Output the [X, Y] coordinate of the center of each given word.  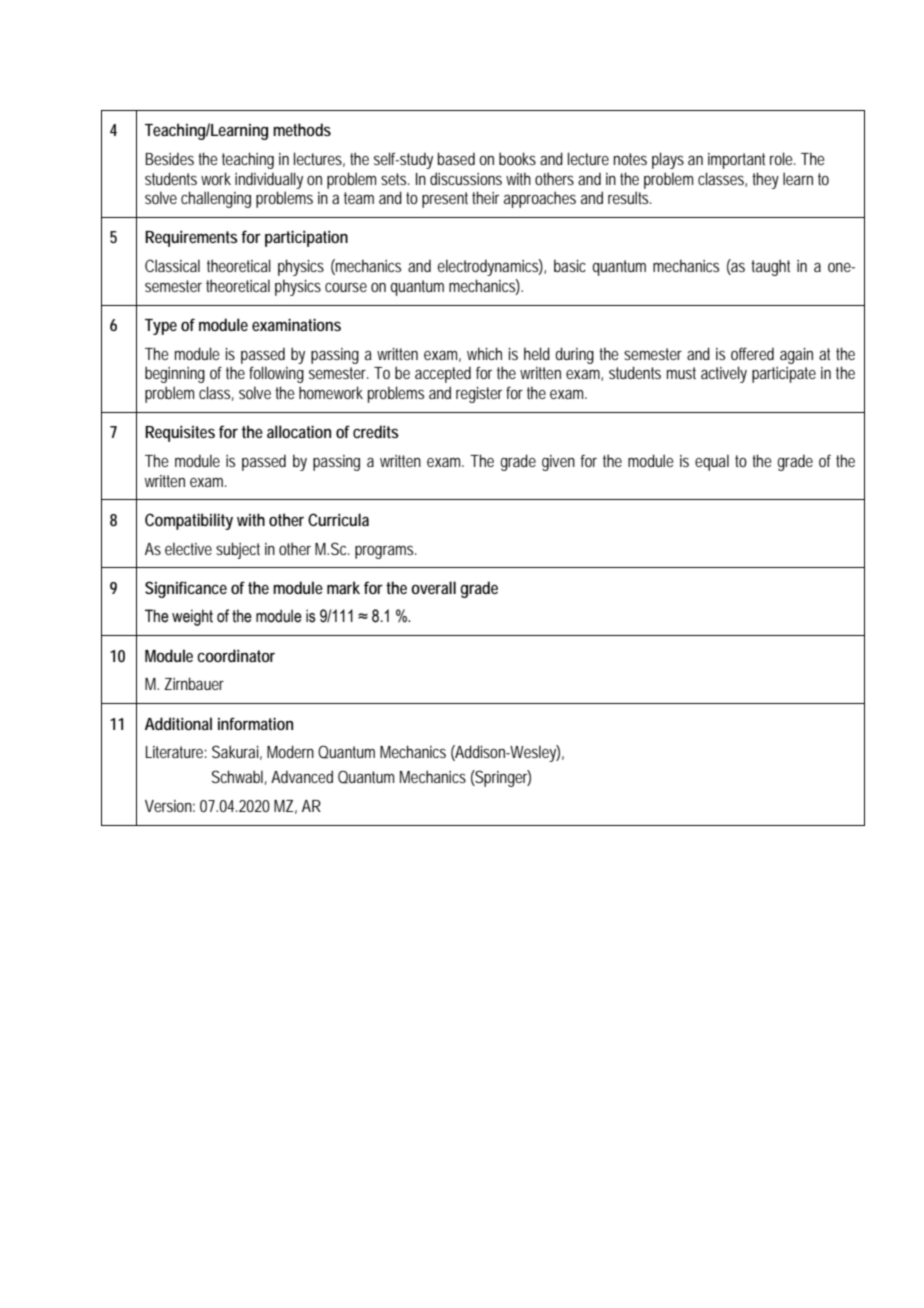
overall [433, 587]
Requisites [180, 433]
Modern [290, 751]
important [736, 161]
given [558, 463]
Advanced [302, 776]
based [456, 158]
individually [269, 180]
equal [712, 462]
